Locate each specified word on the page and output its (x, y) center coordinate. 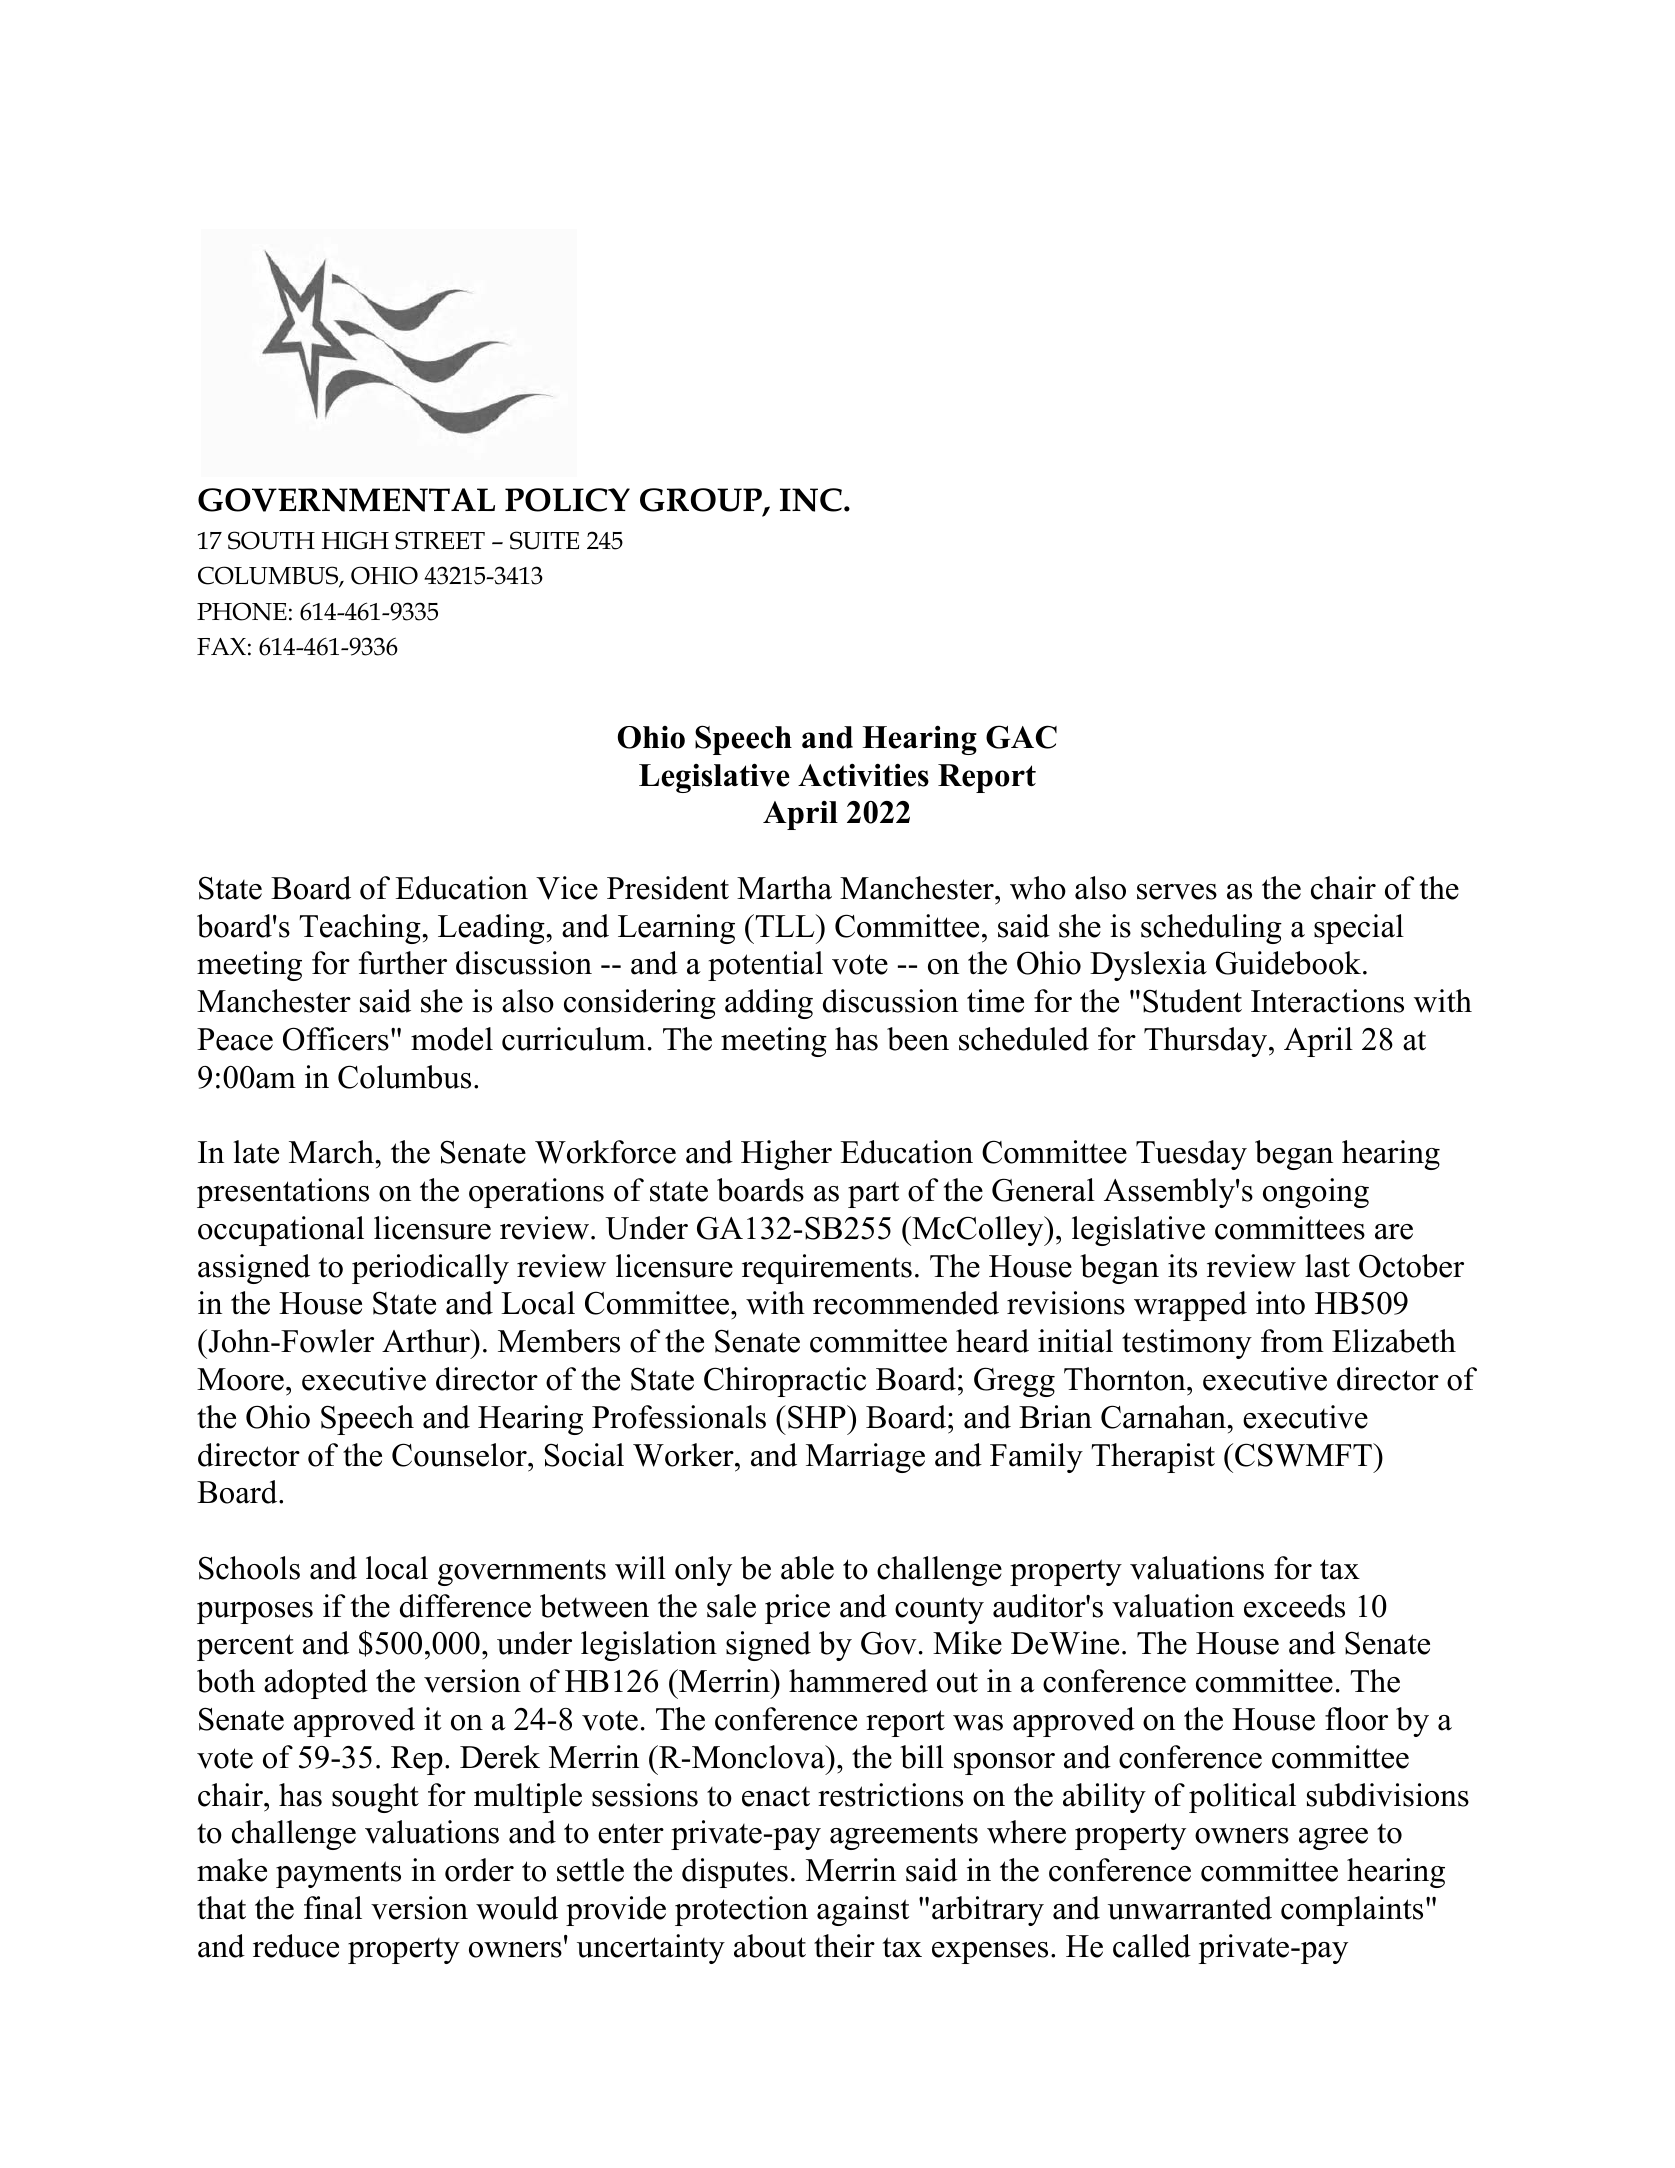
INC (811, 500)
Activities (863, 775)
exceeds (1294, 1606)
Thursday (1207, 1042)
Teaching (361, 929)
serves (1177, 892)
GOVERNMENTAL (346, 500)
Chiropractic (785, 1382)
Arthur (427, 1341)
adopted (316, 1684)
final (333, 1908)
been (918, 1039)
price (797, 1609)
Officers (336, 1039)
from (1292, 1341)
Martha (784, 888)
